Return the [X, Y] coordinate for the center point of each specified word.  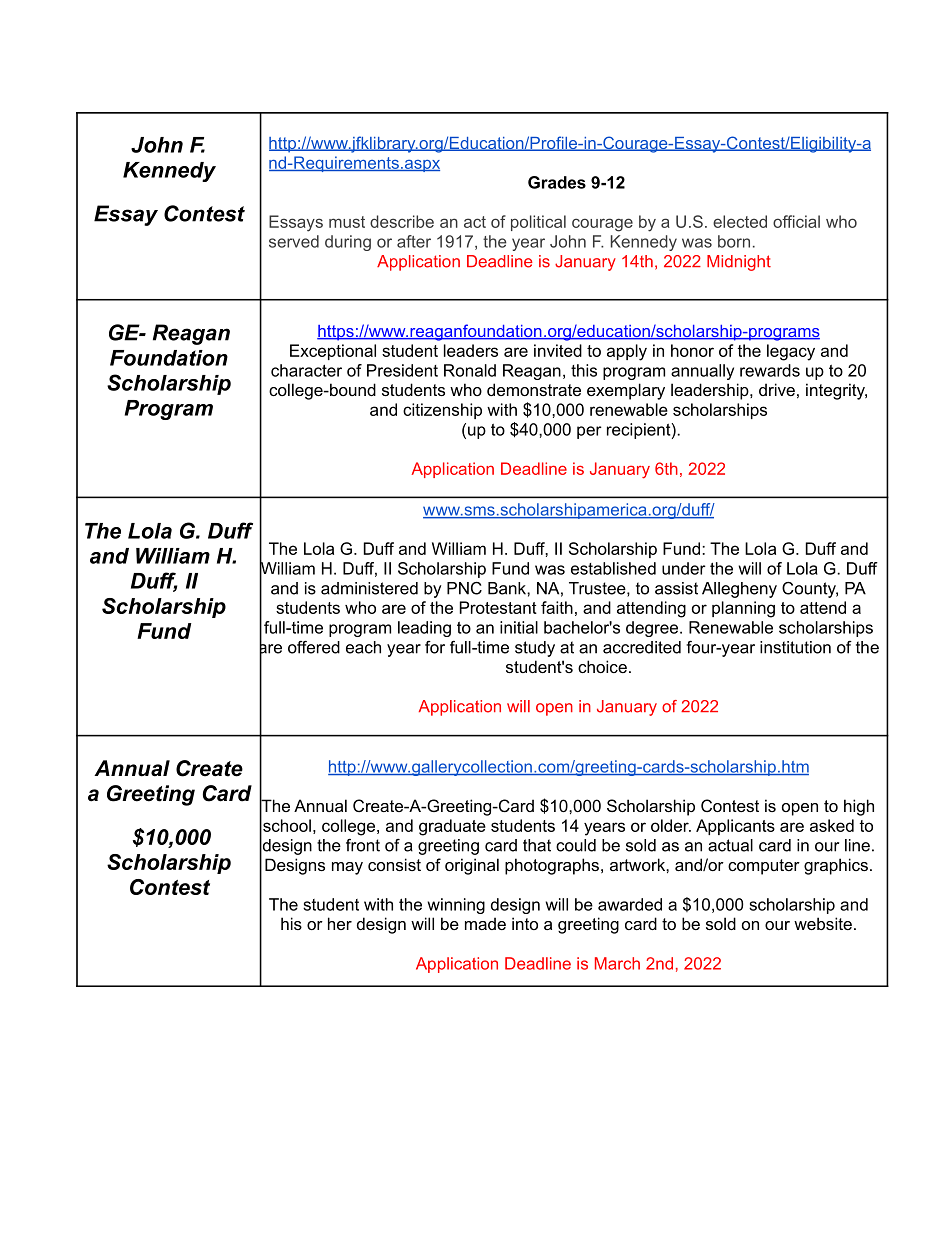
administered [369, 588]
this [584, 370]
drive [777, 389]
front [363, 845]
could [576, 845]
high [859, 807]
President [402, 370]
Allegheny [739, 590]
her [340, 923]
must [347, 222]
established [613, 568]
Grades [557, 182]
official [796, 221]
